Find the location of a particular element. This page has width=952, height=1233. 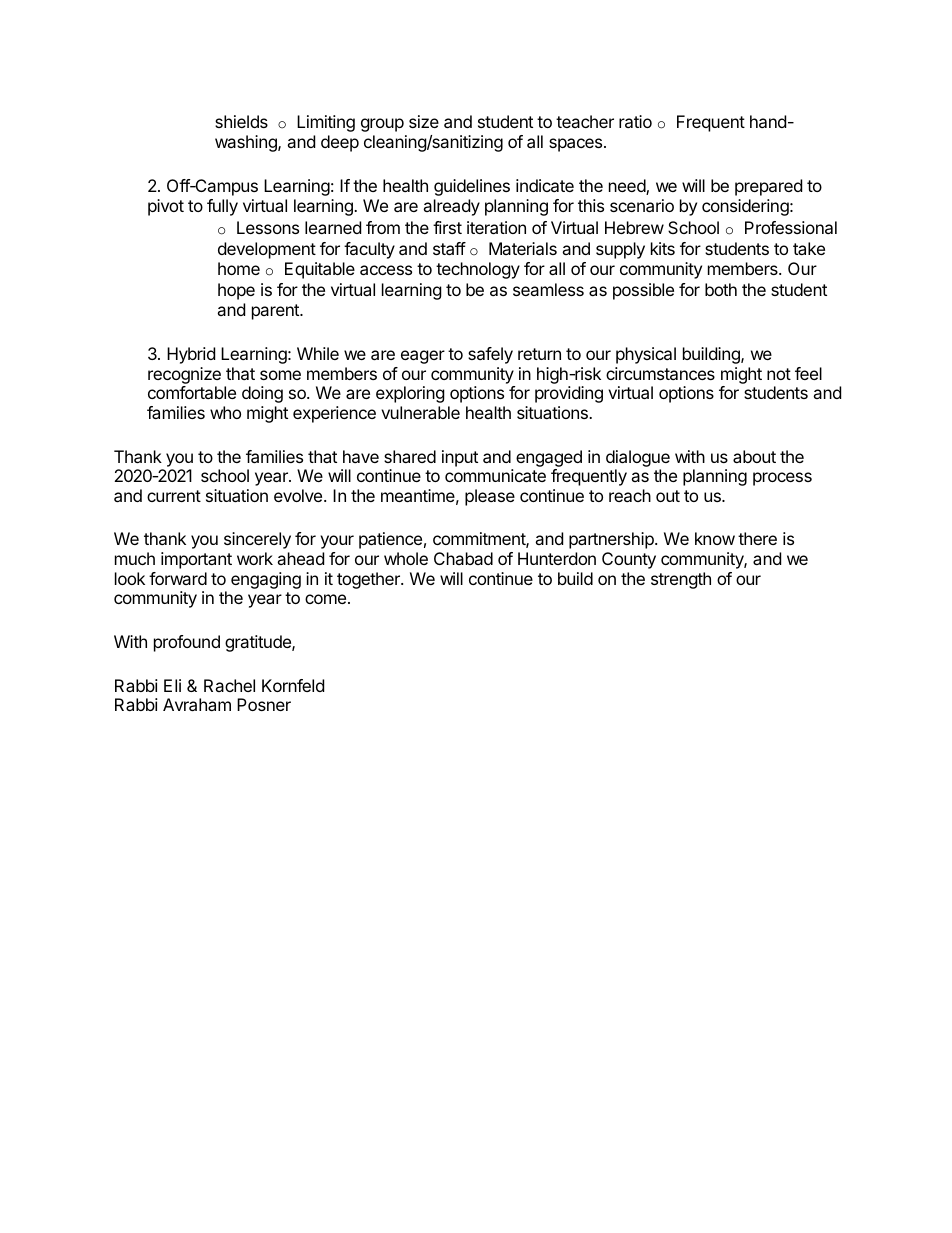

shields is located at coordinates (241, 121).
